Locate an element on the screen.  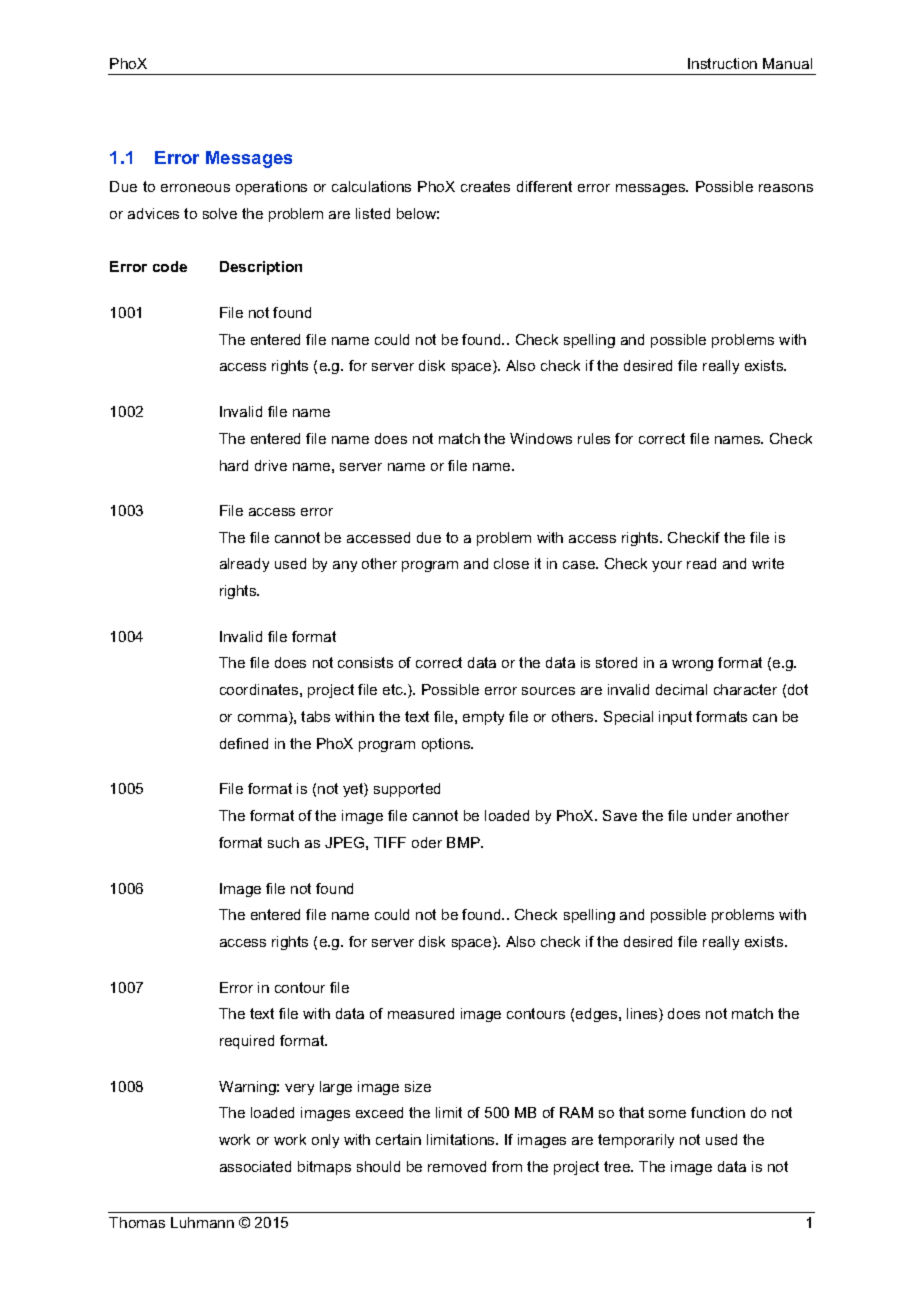
function is located at coordinates (718, 1112).
